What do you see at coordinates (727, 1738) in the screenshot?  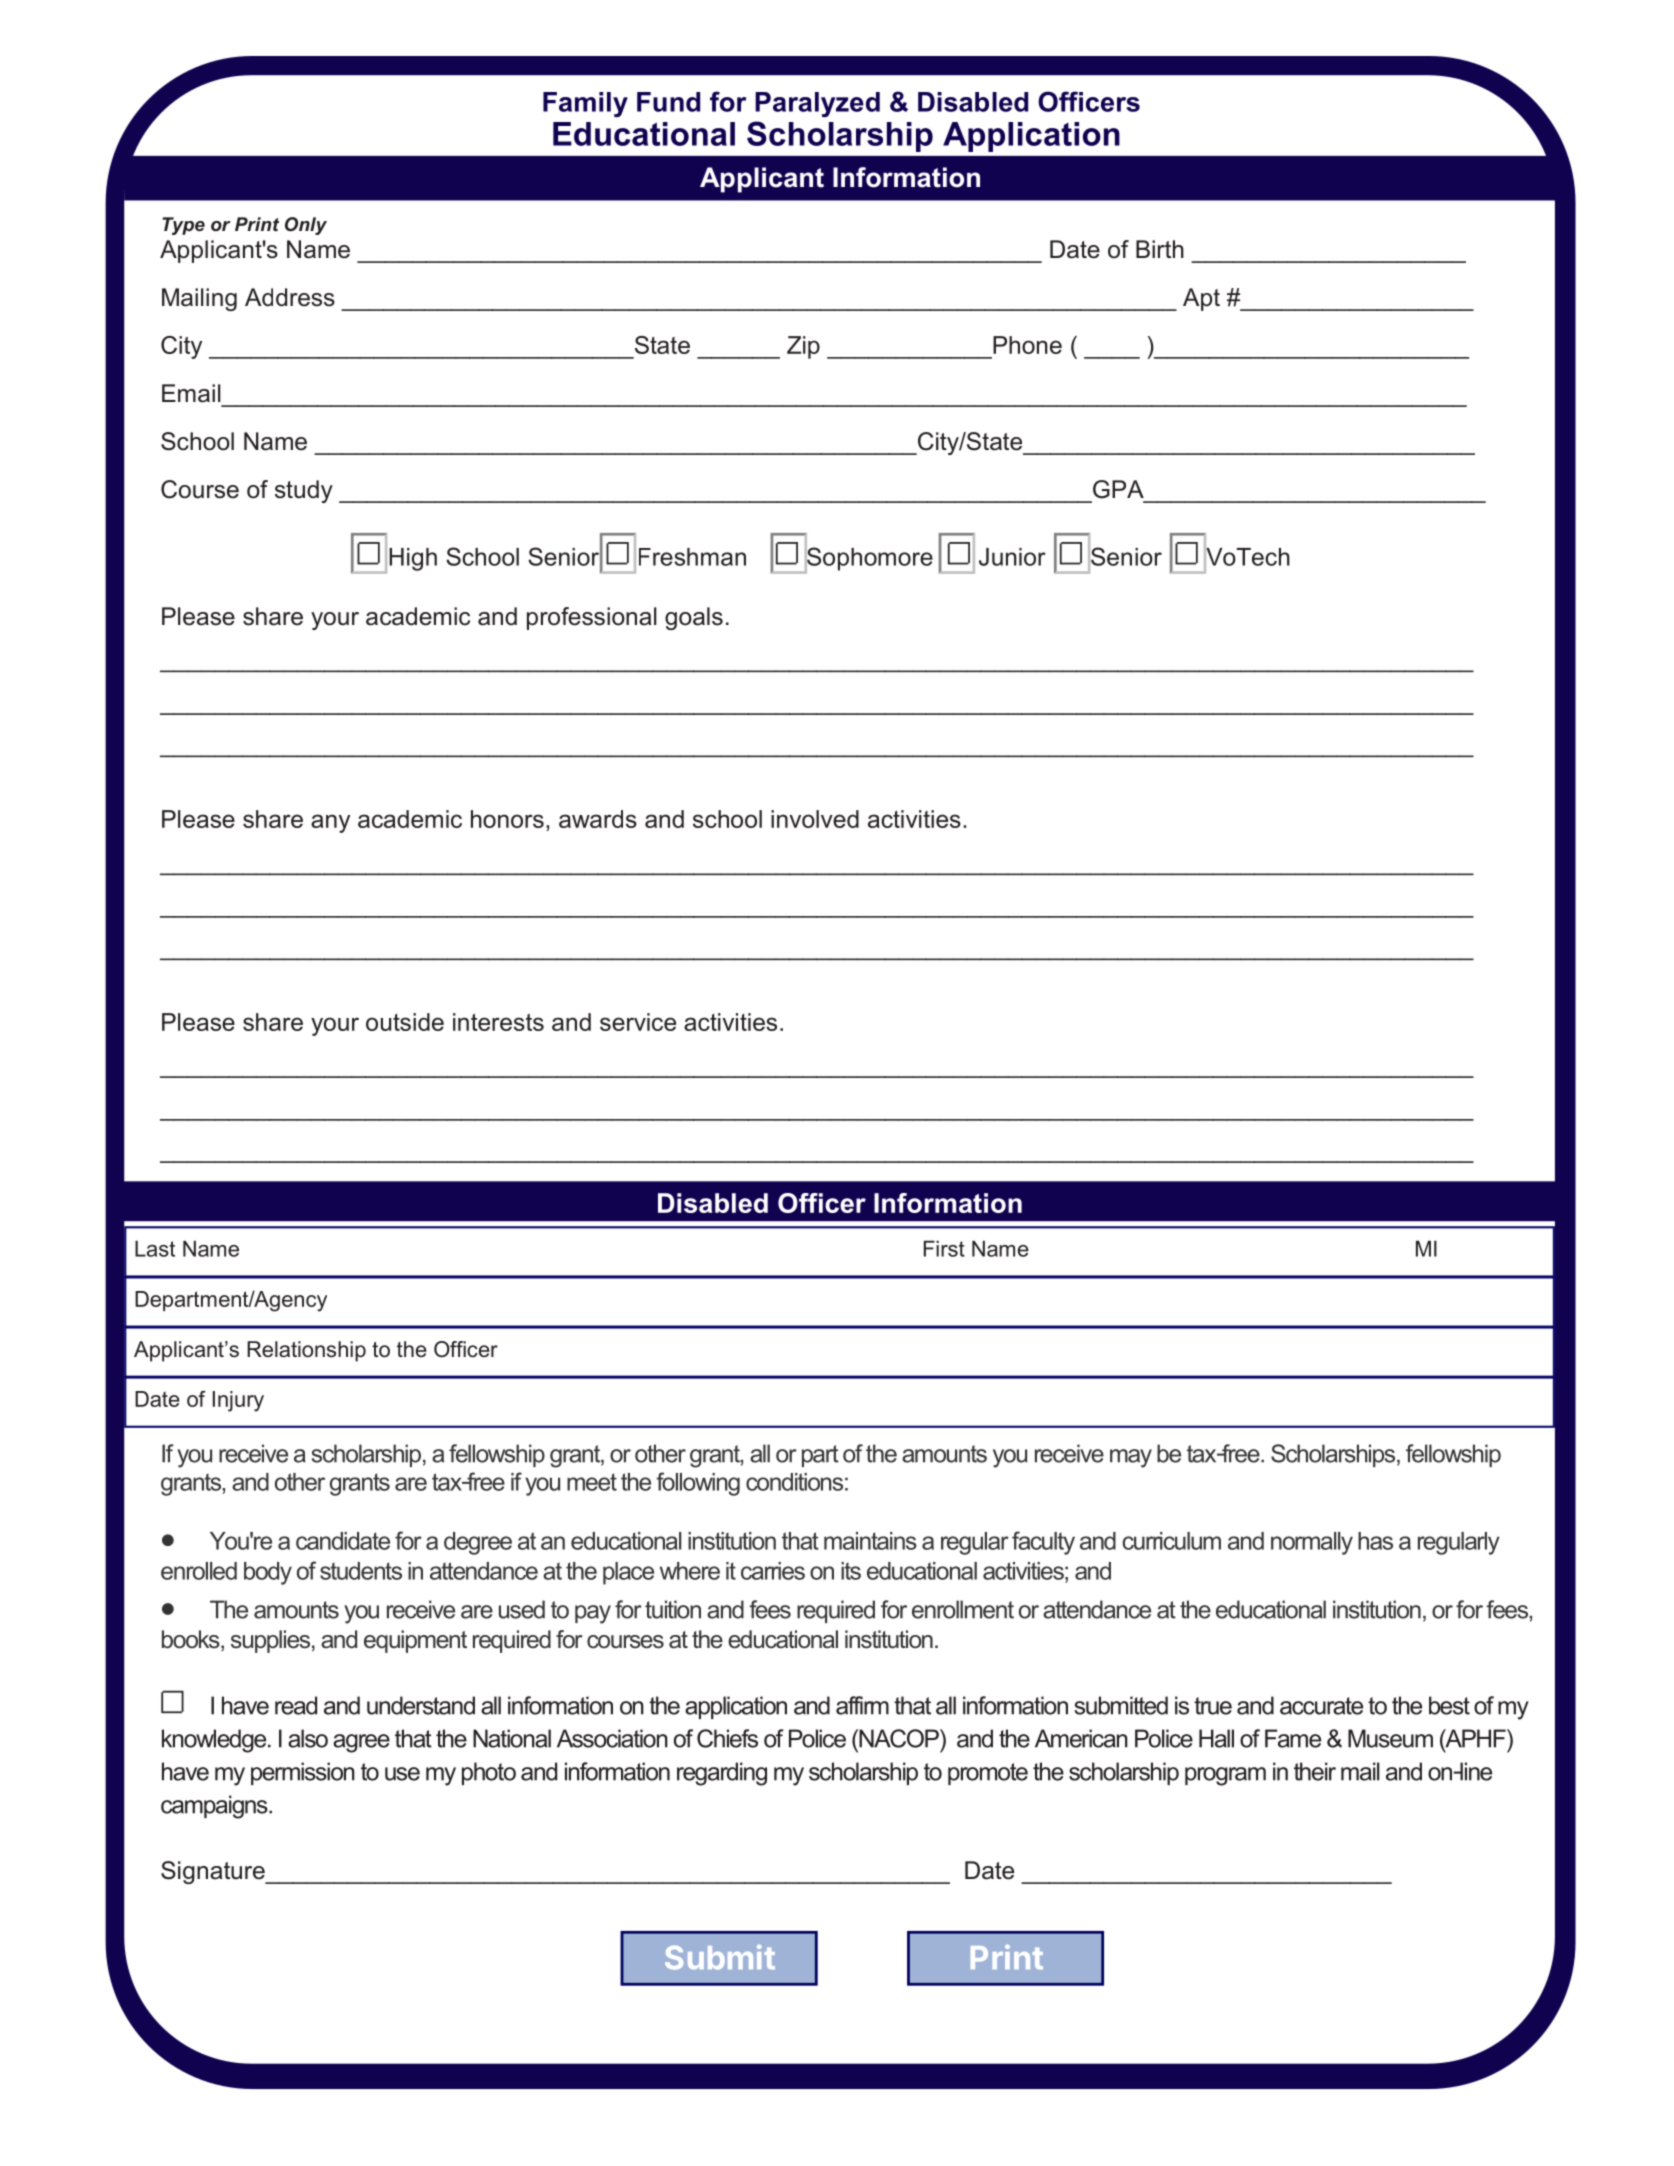 I see `Chiefs` at bounding box center [727, 1738].
